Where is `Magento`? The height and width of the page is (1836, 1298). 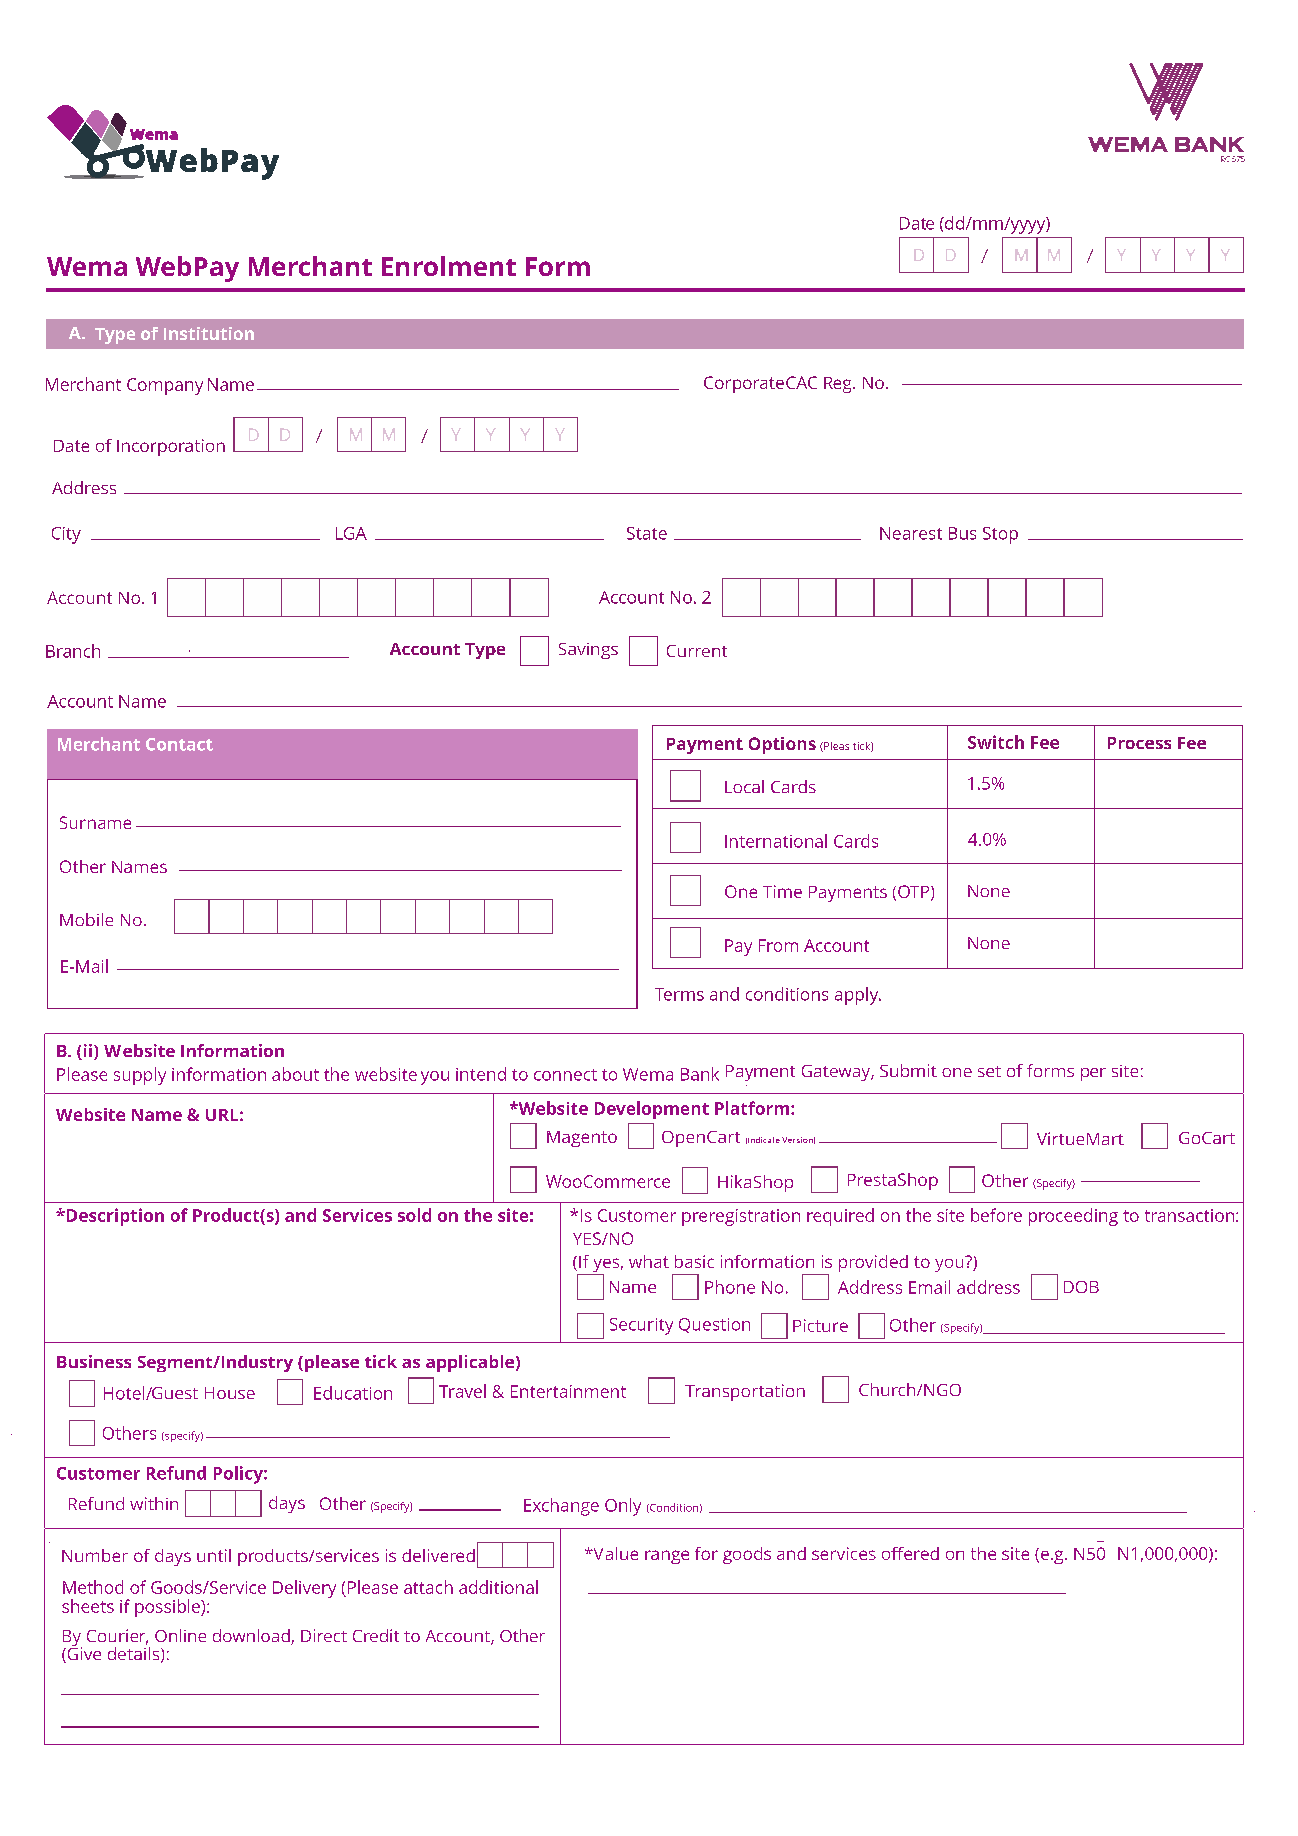
Magento is located at coordinates (582, 1139).
